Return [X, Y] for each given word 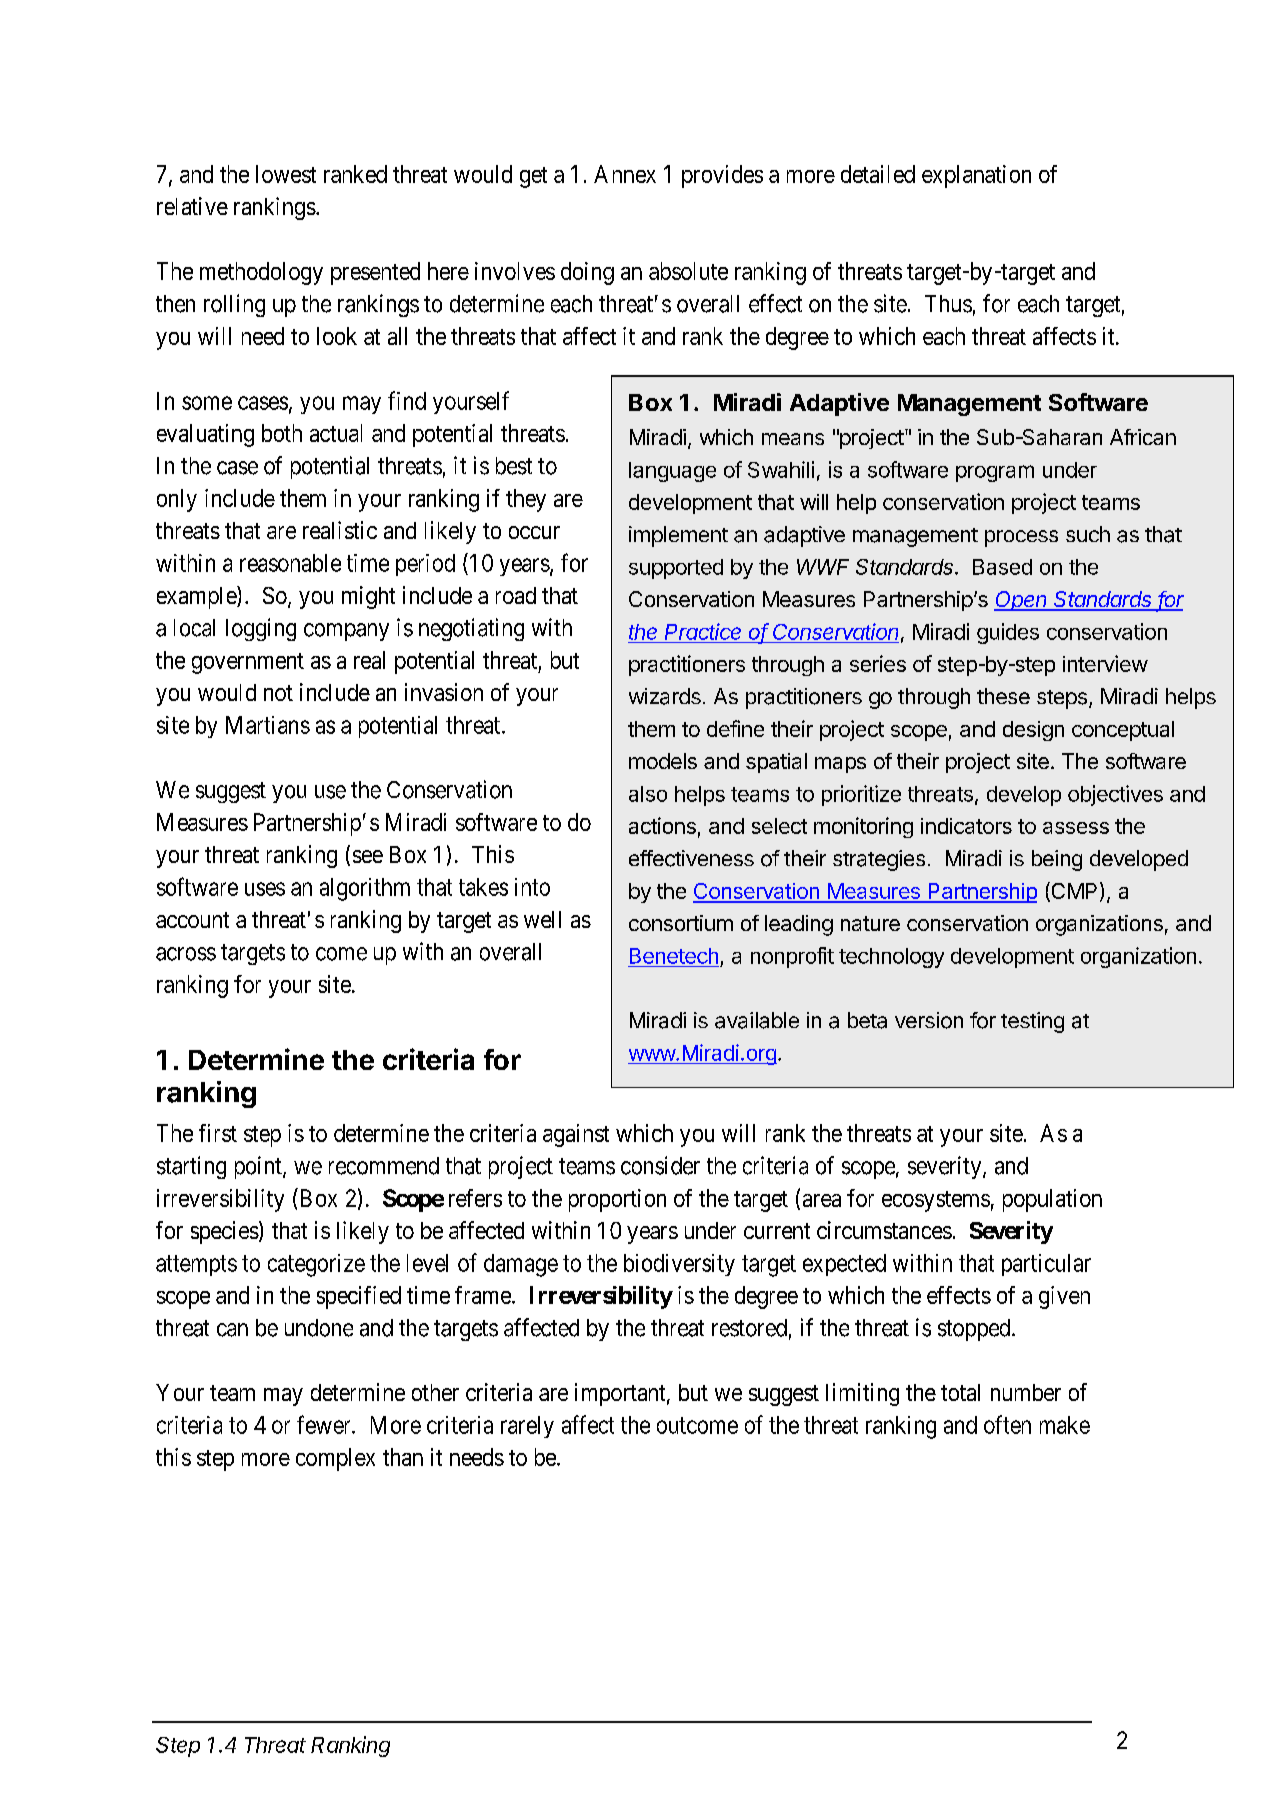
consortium [681, 923]
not [278, 693]
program [995, 473]
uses [265, 889]
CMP [1073, 892]
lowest [286, 174]
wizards [665, 696]
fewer [325, 1424]
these [1003, 696]
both [282, 433]
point [259, 1167]
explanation [976, 176]
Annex [625, 174]
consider [660, 1165]
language [672, 472]
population [1052, 1200]
